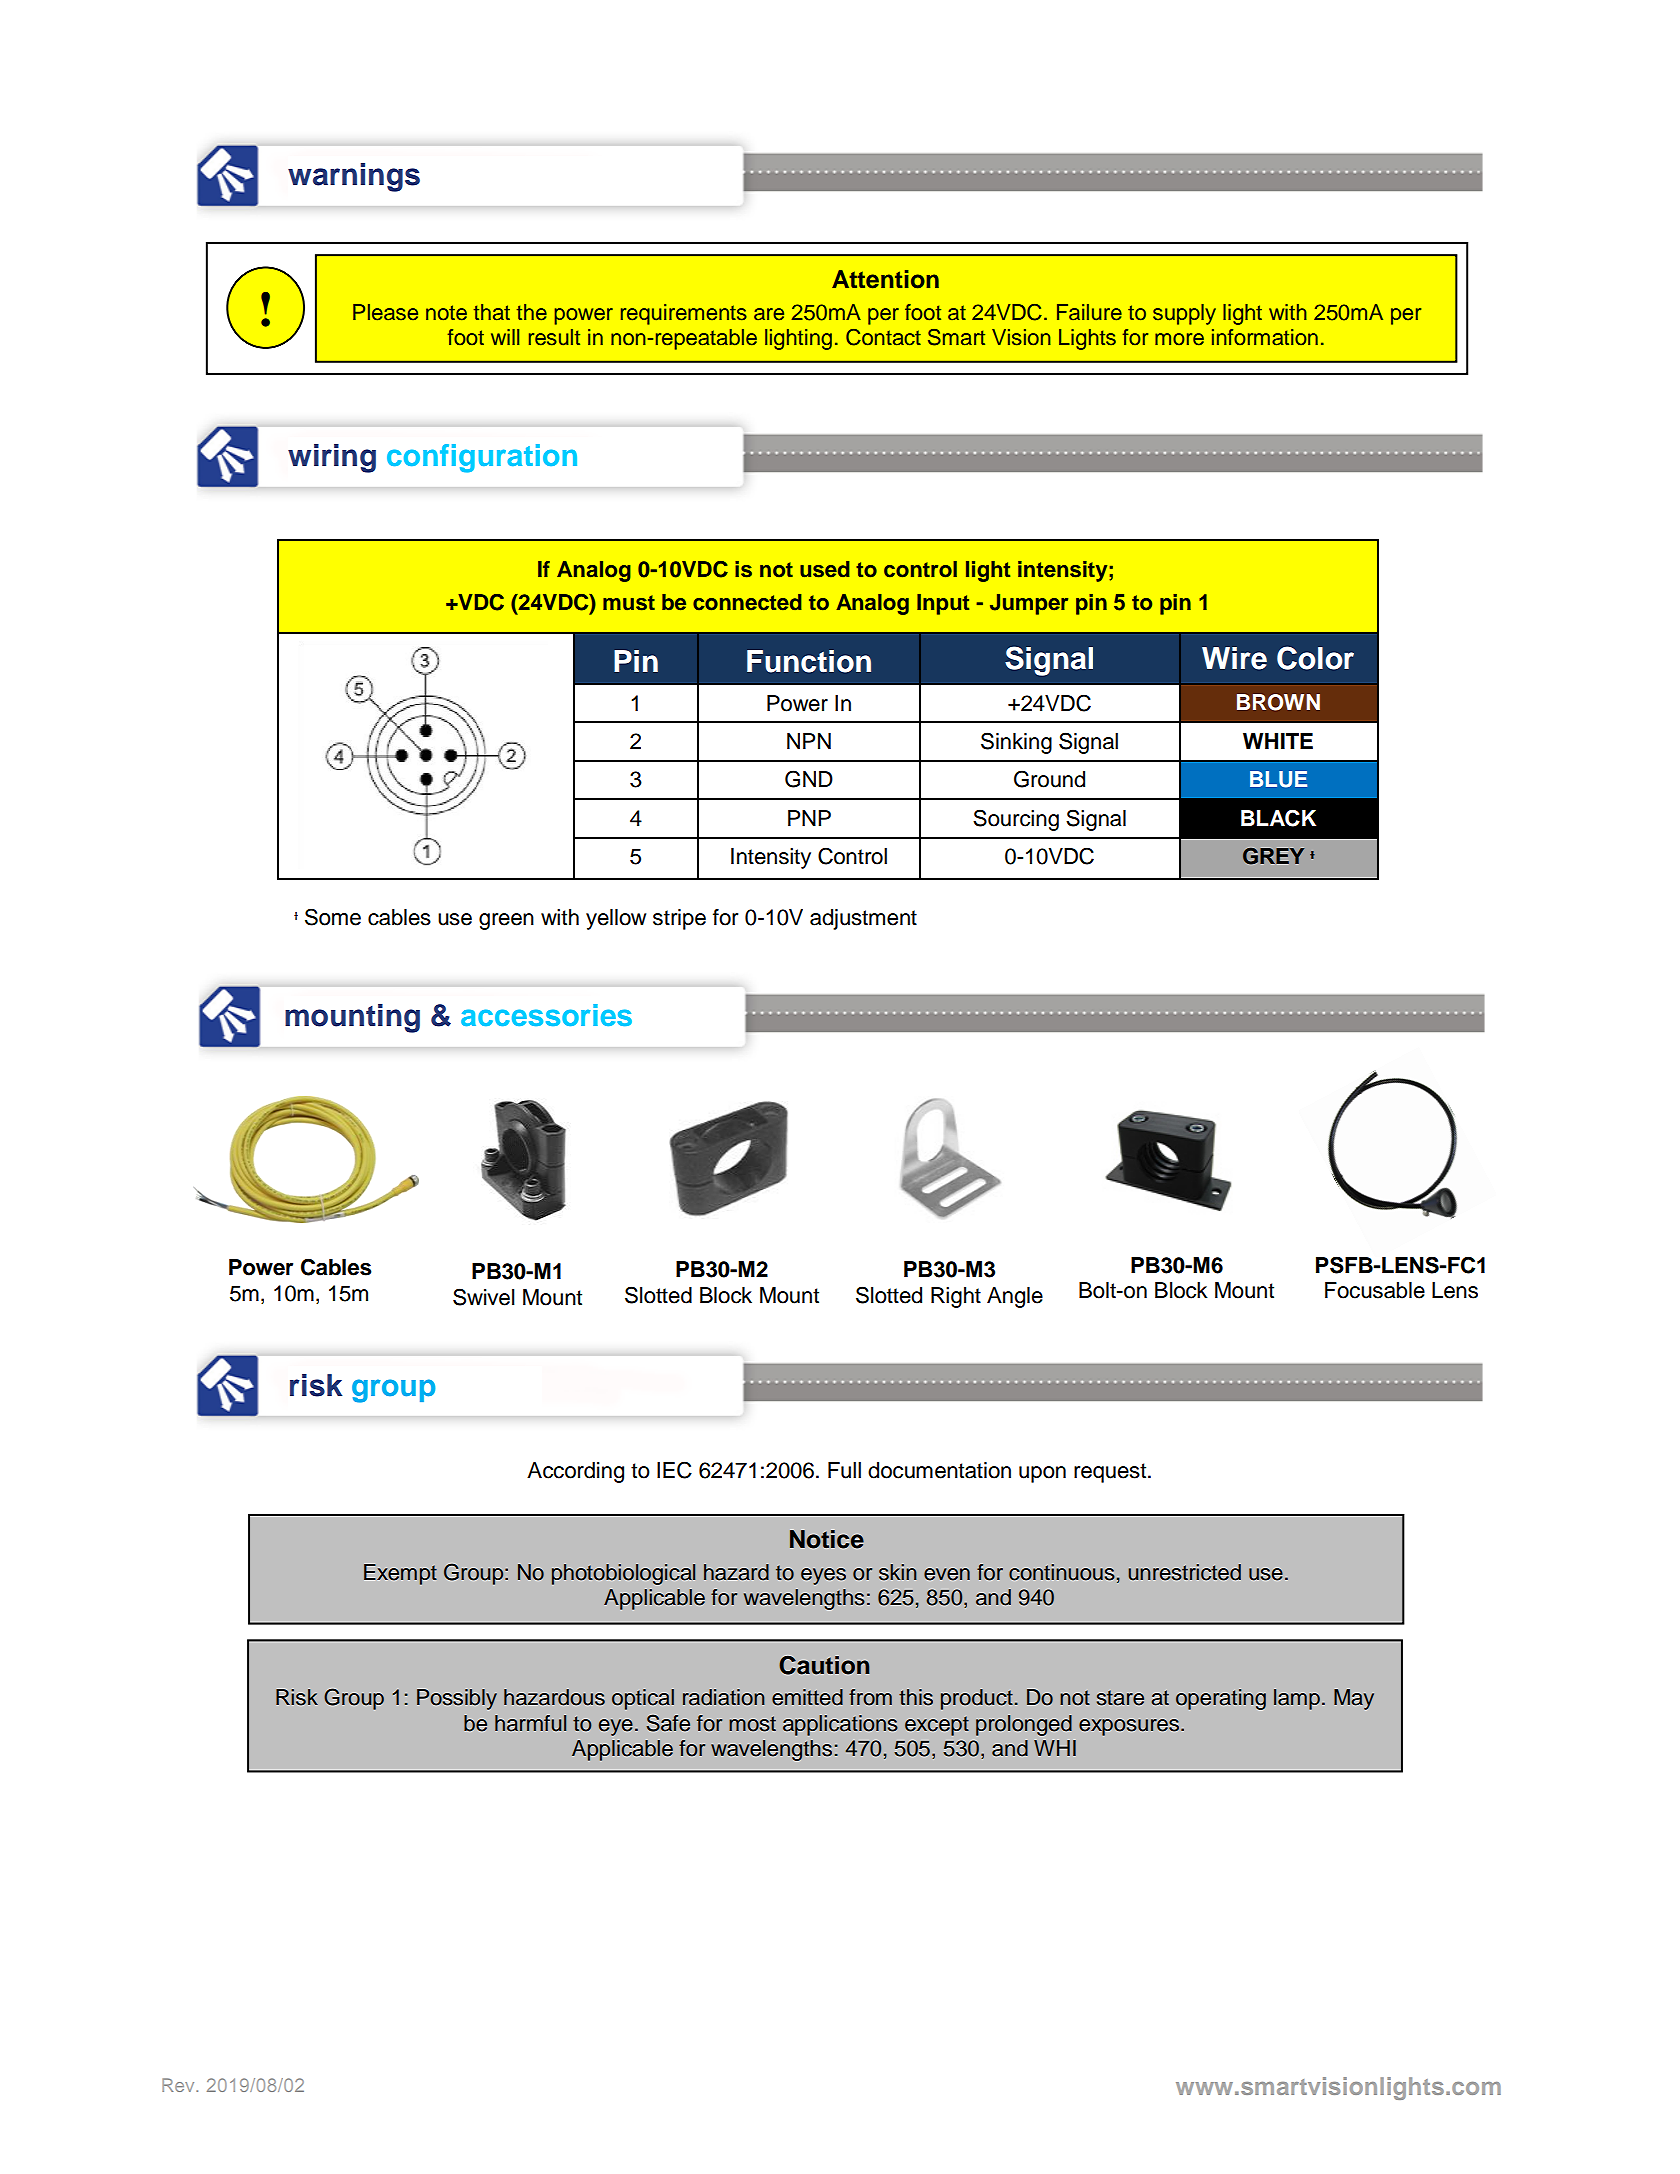  I want to click on Rev, so click(179, 2085).
